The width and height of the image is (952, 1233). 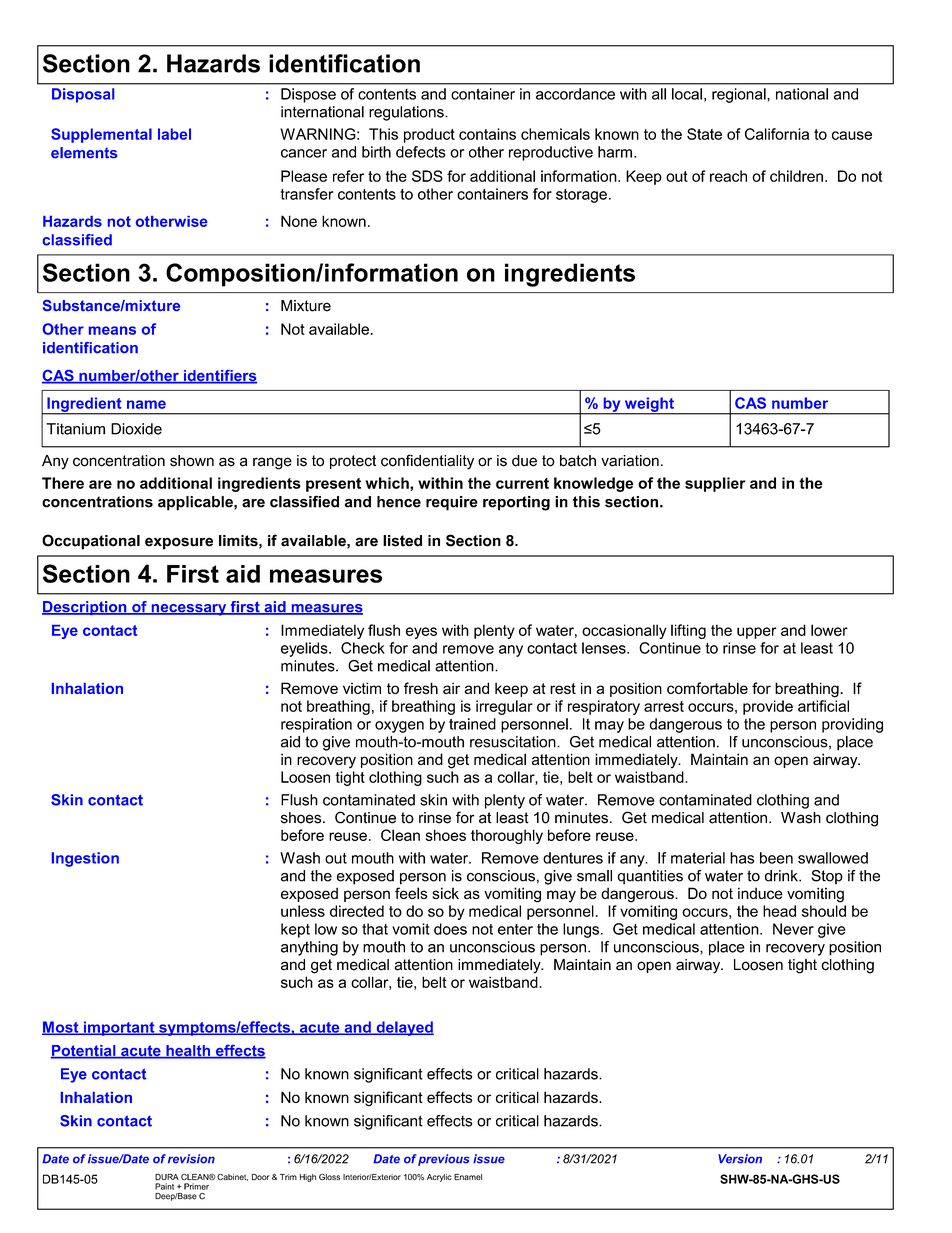 I want to click on DURA, so click(x=167, y=1177).
